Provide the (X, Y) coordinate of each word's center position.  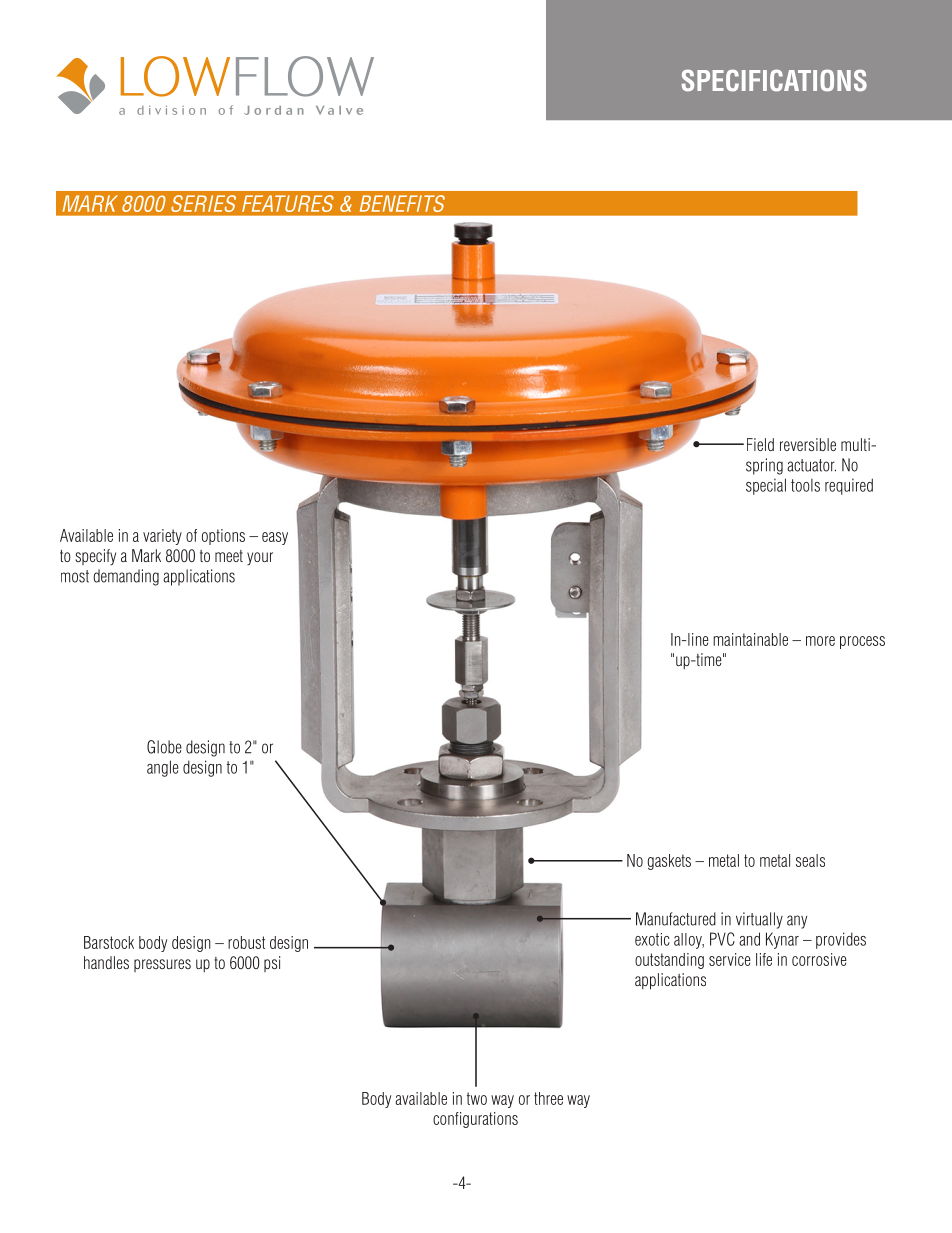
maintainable (750, 639)
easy (275, 538)
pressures (162, 965)
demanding (126, 577)
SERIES (203, 203)
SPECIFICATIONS (774, 80)
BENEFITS (402, 203)
